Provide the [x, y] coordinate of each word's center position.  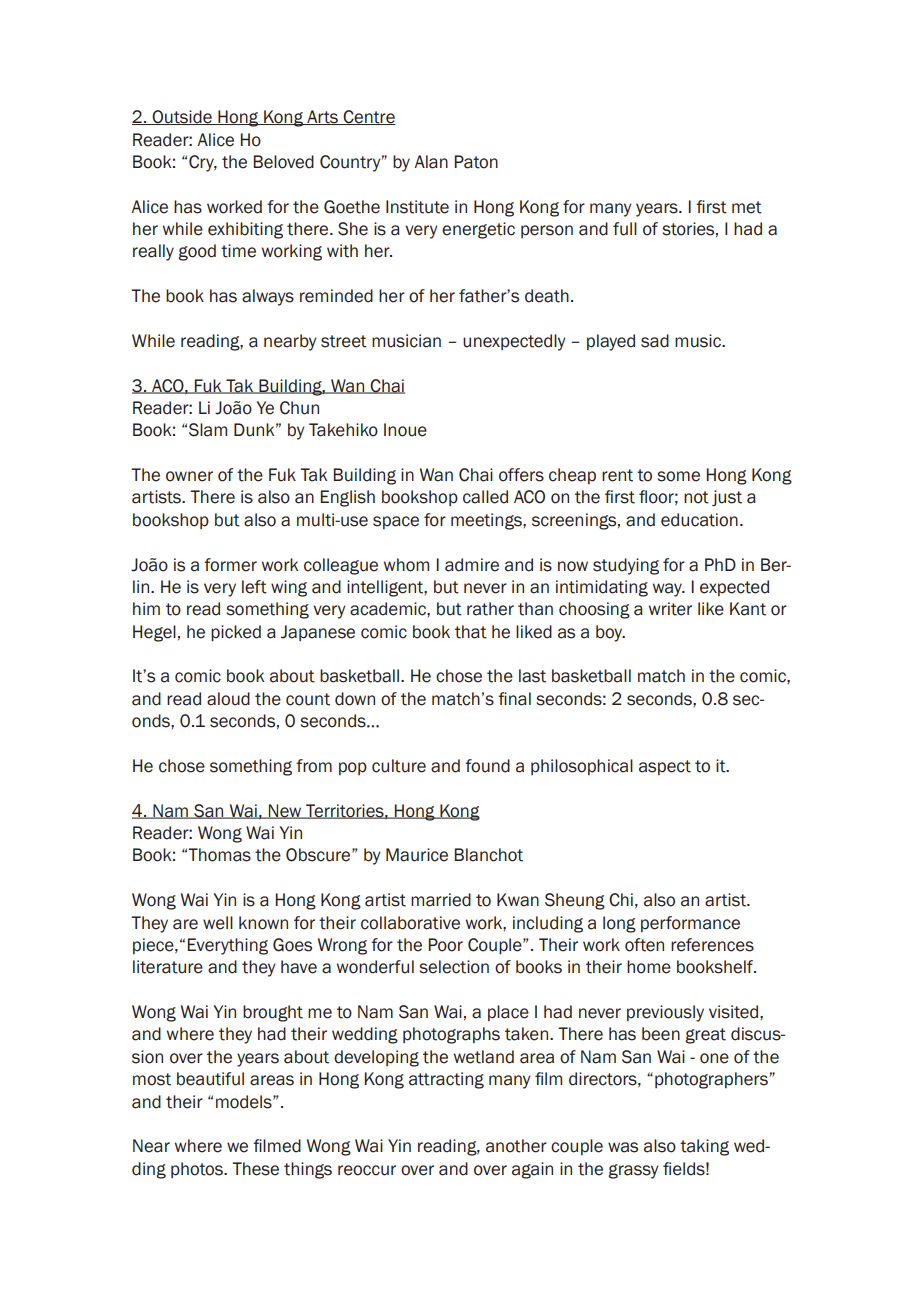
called [485, 497]
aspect [665, 767]
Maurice [417, 855]
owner [189, 476]
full [625, 229]
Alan [431, 162]
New [285, 811]
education [699, 520]
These [255, 1169]
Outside [182, 117]
